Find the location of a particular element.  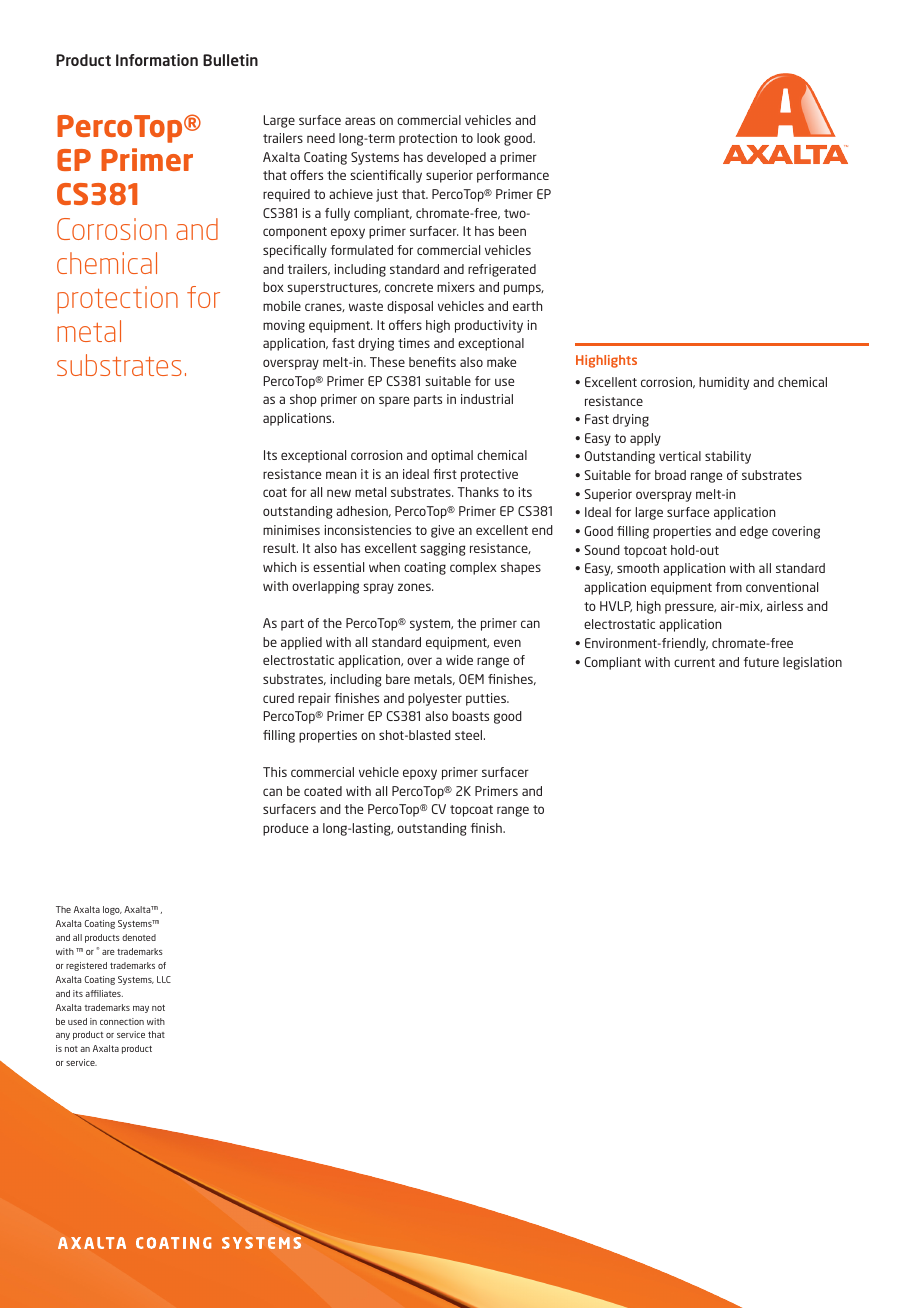

humidity is located at coordinates (724, 383).
